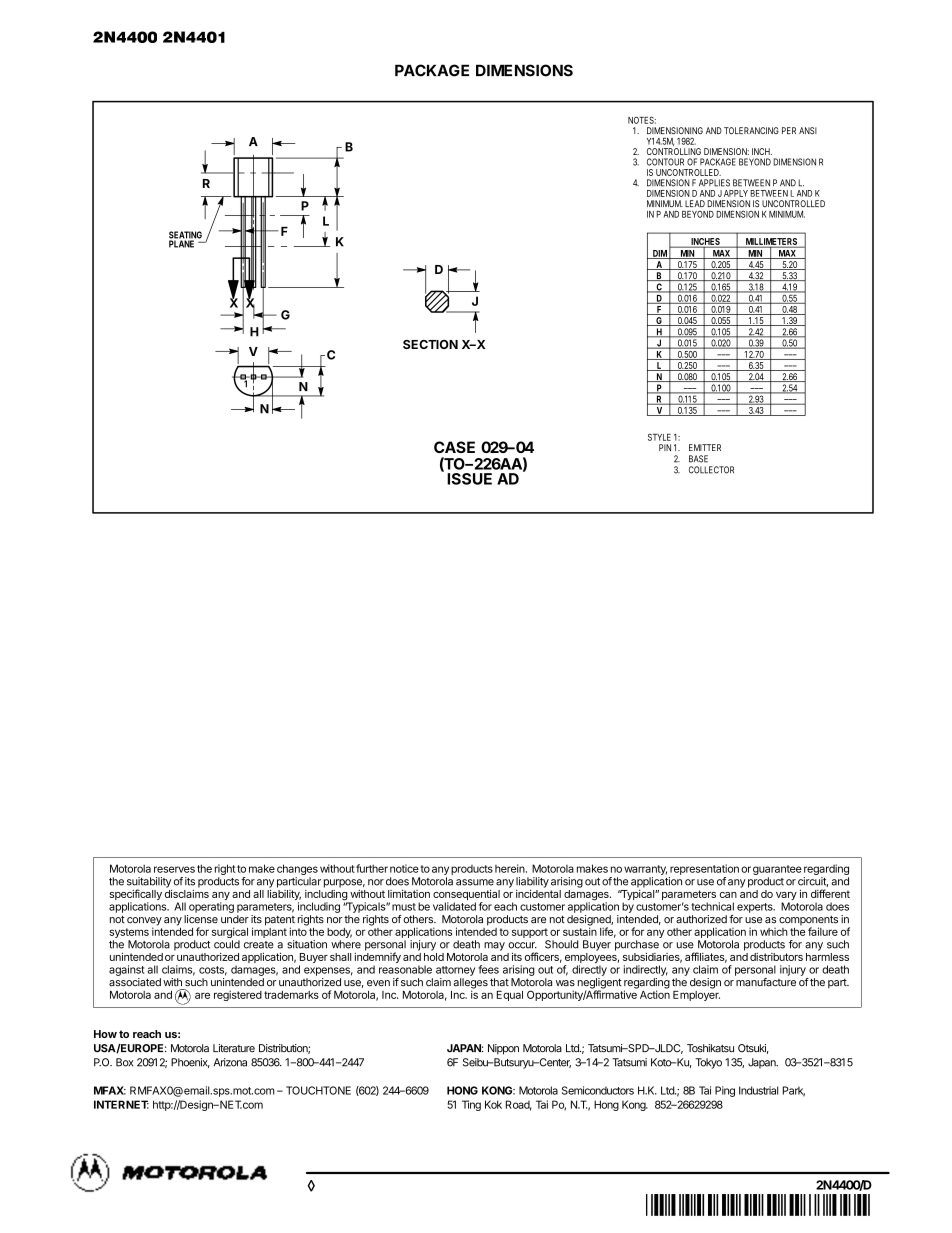 Image resolution: width=952 pixels, height=1233 pixels. I want to click on ISSUE, so click(469, 479).
